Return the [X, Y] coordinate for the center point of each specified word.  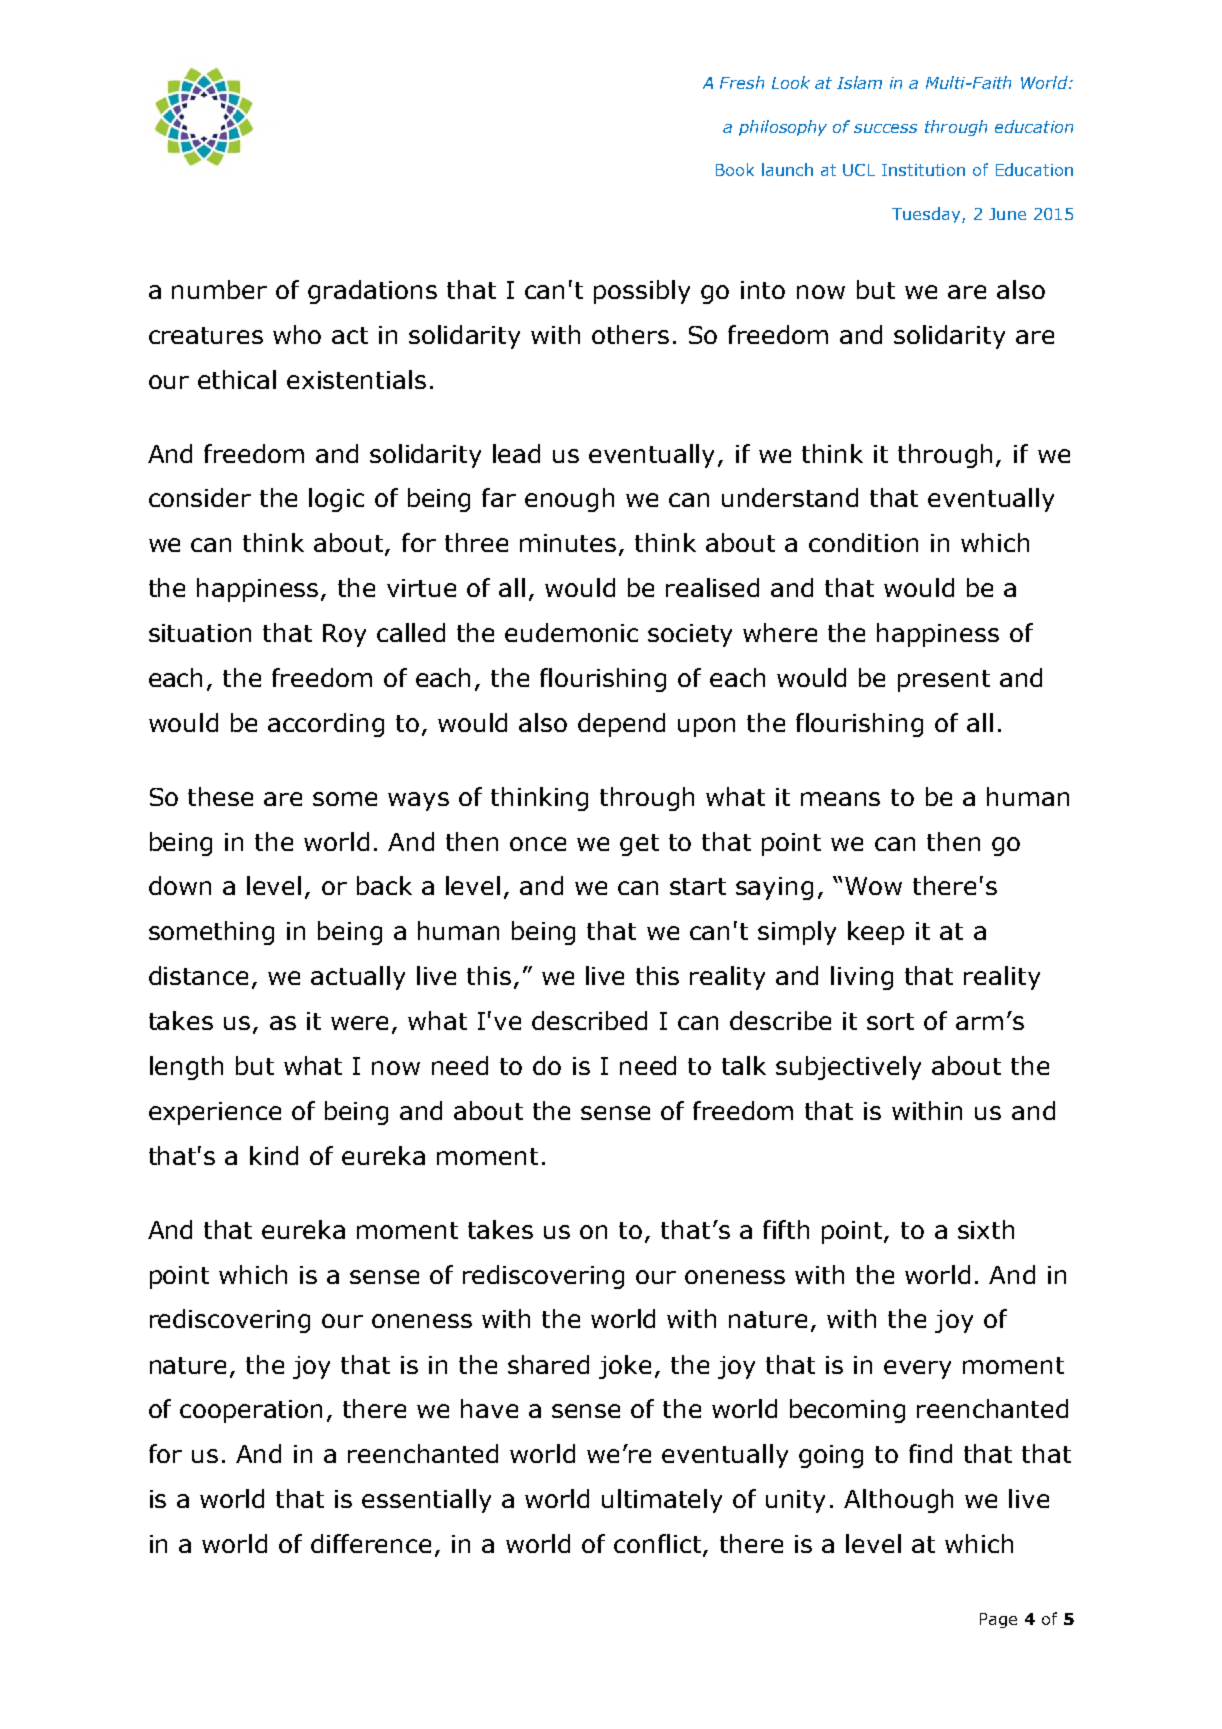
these [220, 796]
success [885, 128]
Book [735, 169]
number [219, 289]
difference [371, 1543]
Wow [873, 886]
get [639, 845]
